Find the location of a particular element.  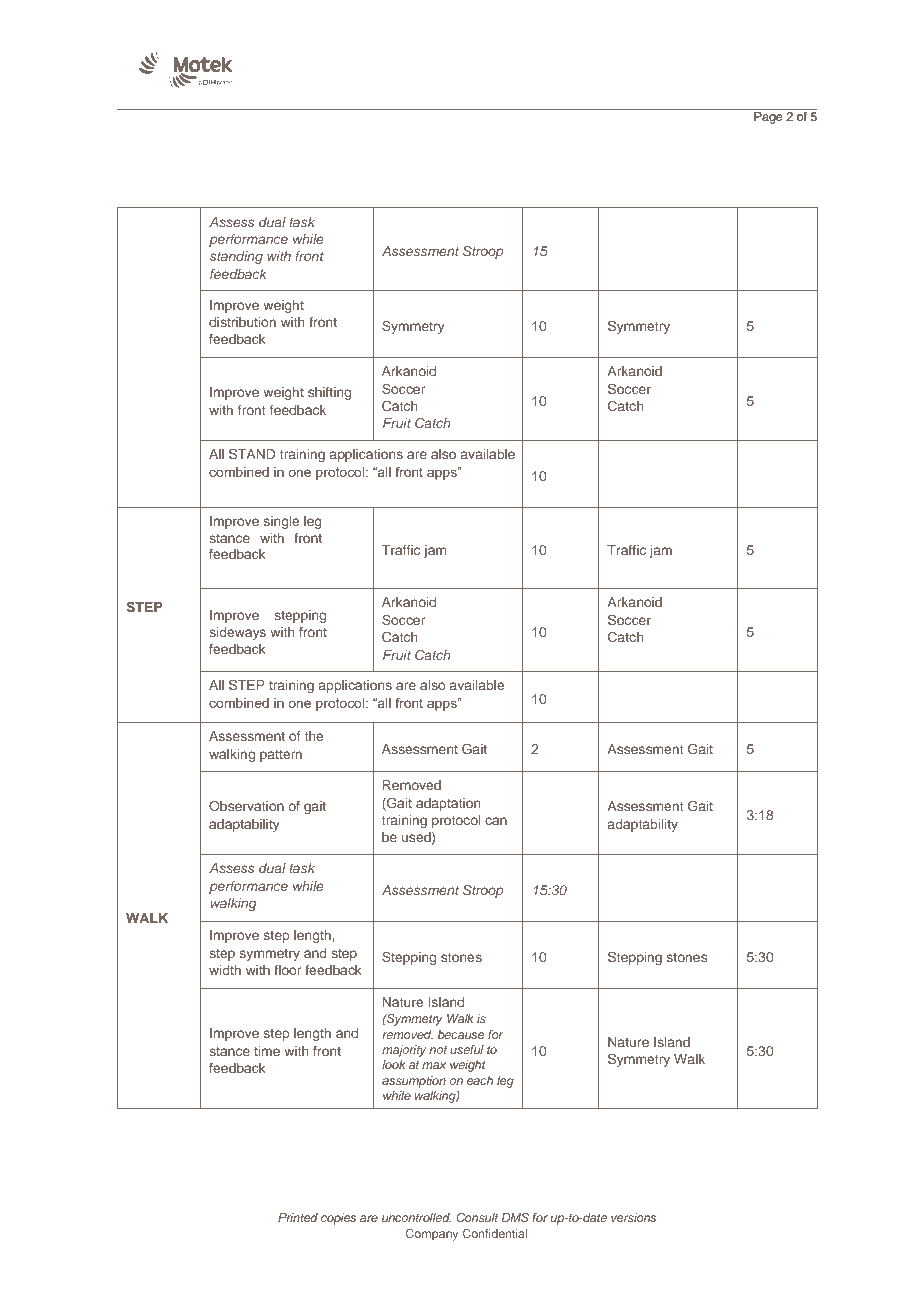

distribution is located at coordinates (242, 322).
